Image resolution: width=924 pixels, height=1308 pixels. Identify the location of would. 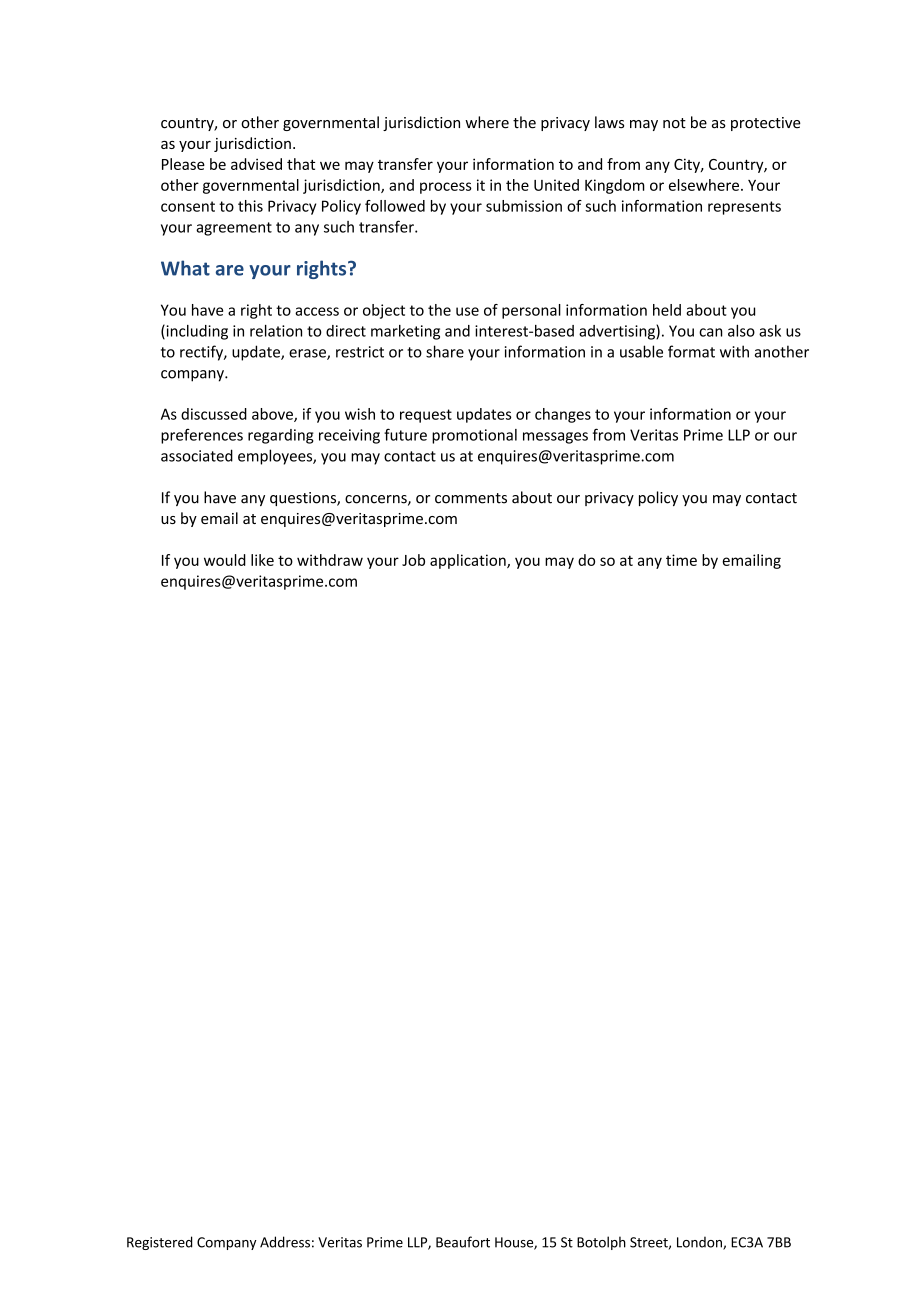
(225, 560).
